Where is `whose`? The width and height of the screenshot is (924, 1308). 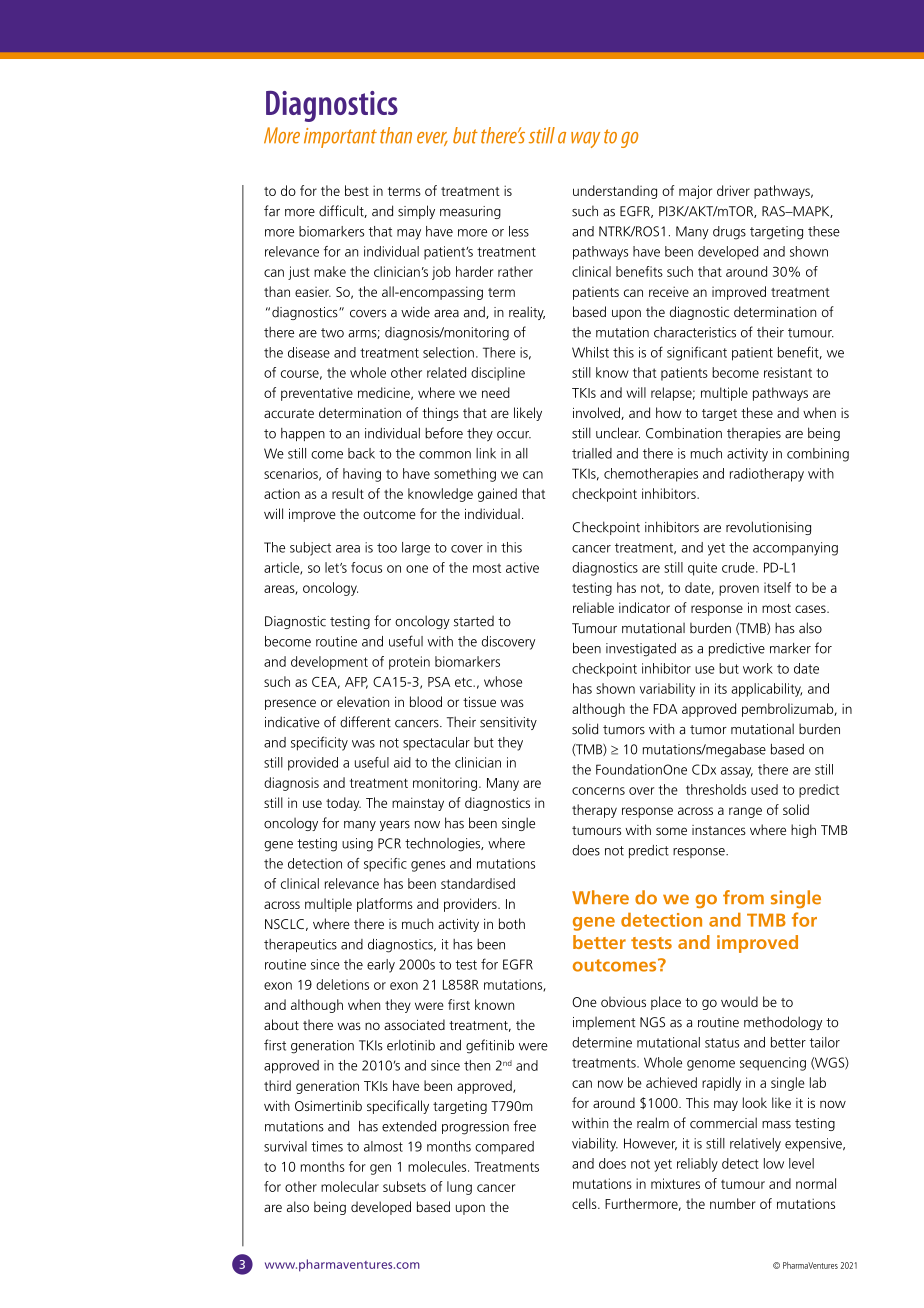
whose is located at coordinates (503, 681).
